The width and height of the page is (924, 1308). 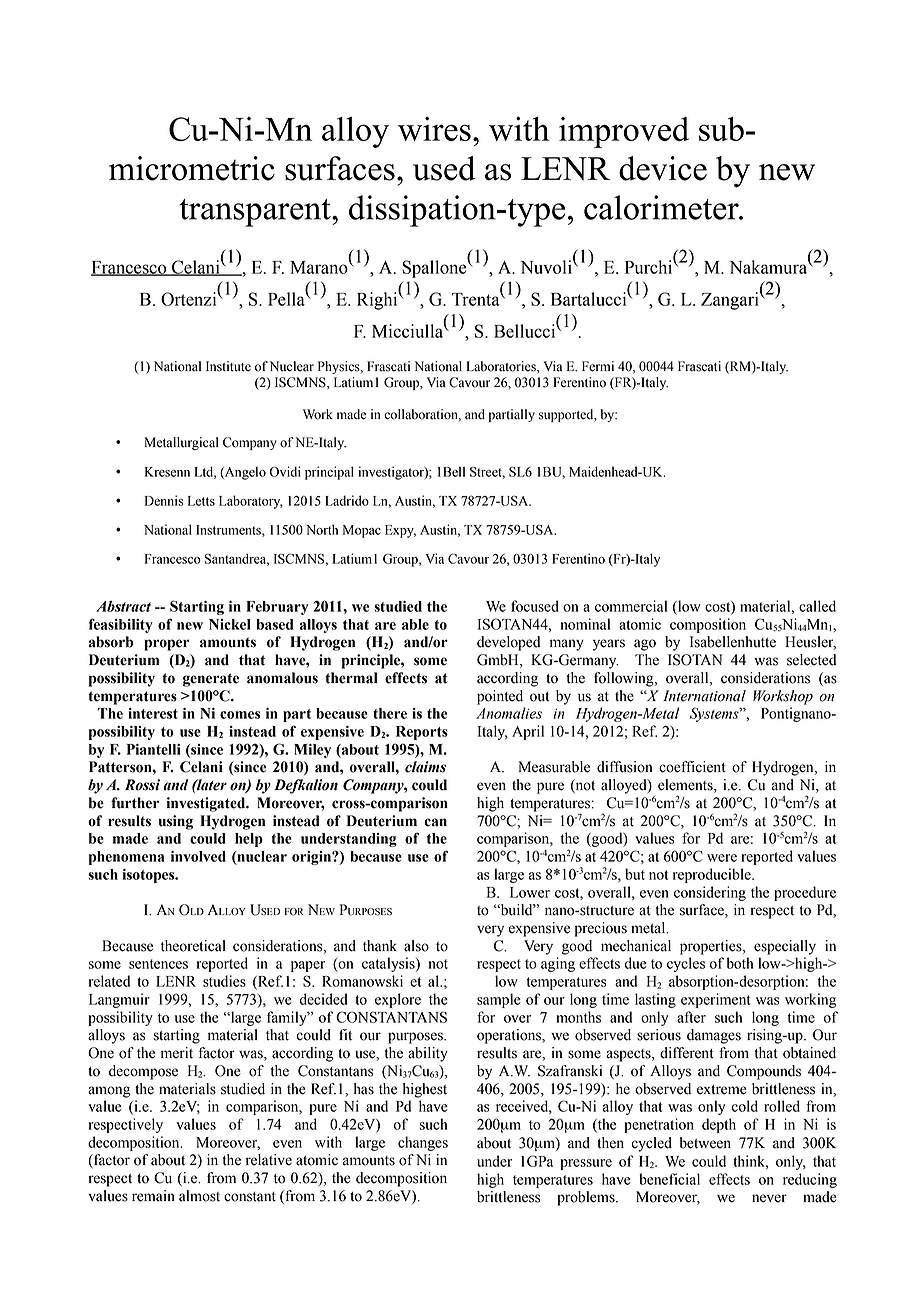 What do you see at coordinates (502, 366) in the page?
I see `Laboratories` at bounding box center [502, 366].
